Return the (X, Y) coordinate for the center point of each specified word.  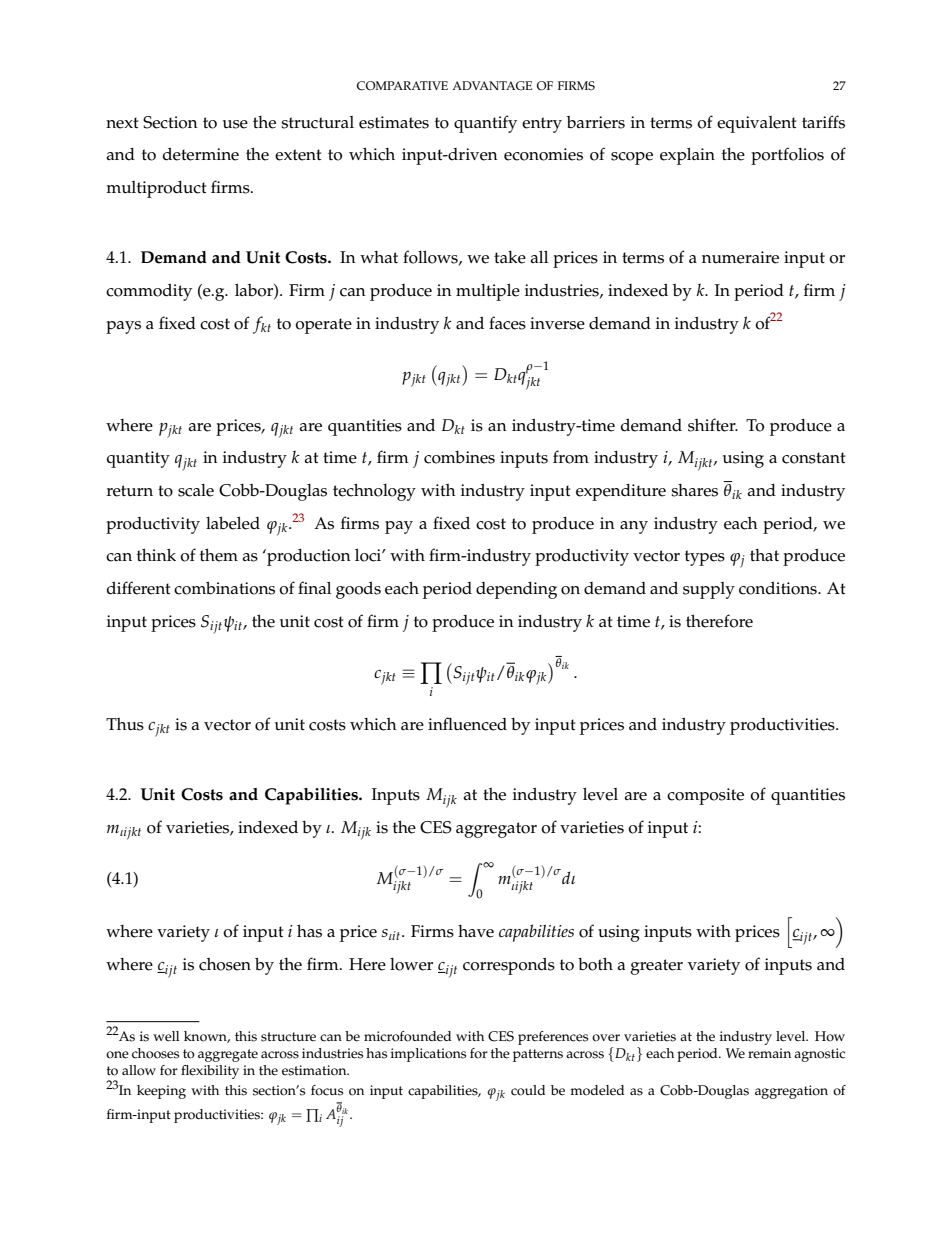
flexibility (210, 1072)
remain (769, 1053)
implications (428, 1055)
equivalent (757, 124)
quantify (485, 124)
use (235, 124)
